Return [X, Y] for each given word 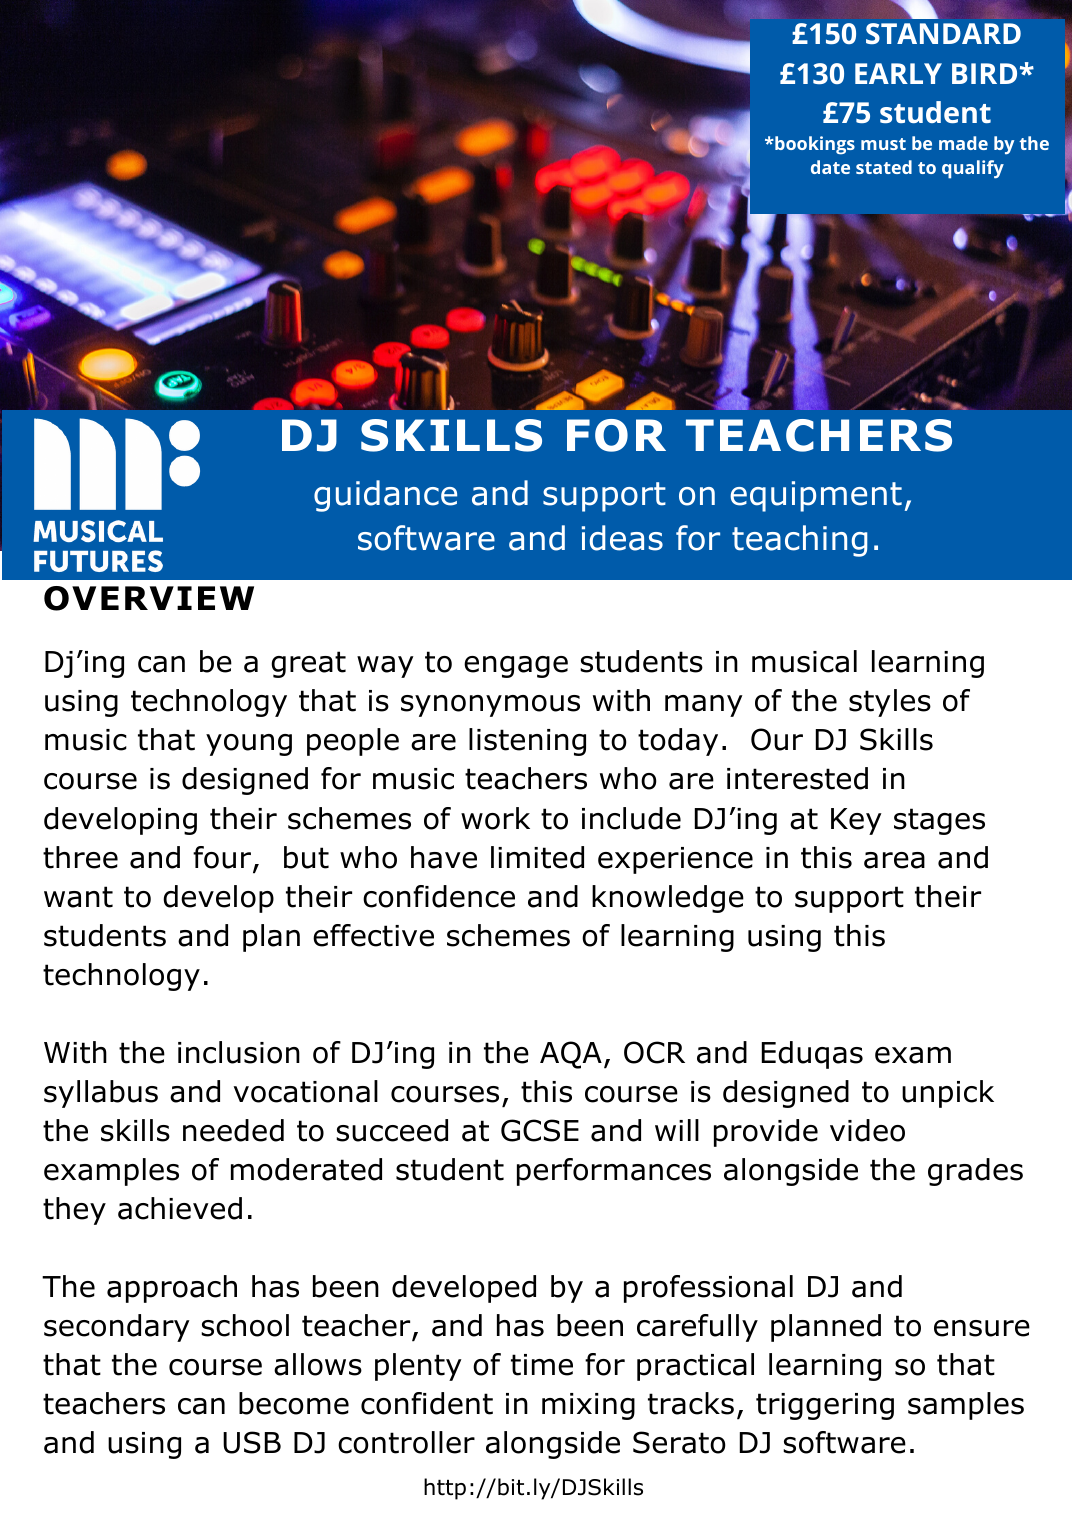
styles [890, 703]
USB [252, 1442]
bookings [814, 145]
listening [527, 742]
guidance [385, 496]
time [542, 1365]
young [249, 745]
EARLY [898, 73]
